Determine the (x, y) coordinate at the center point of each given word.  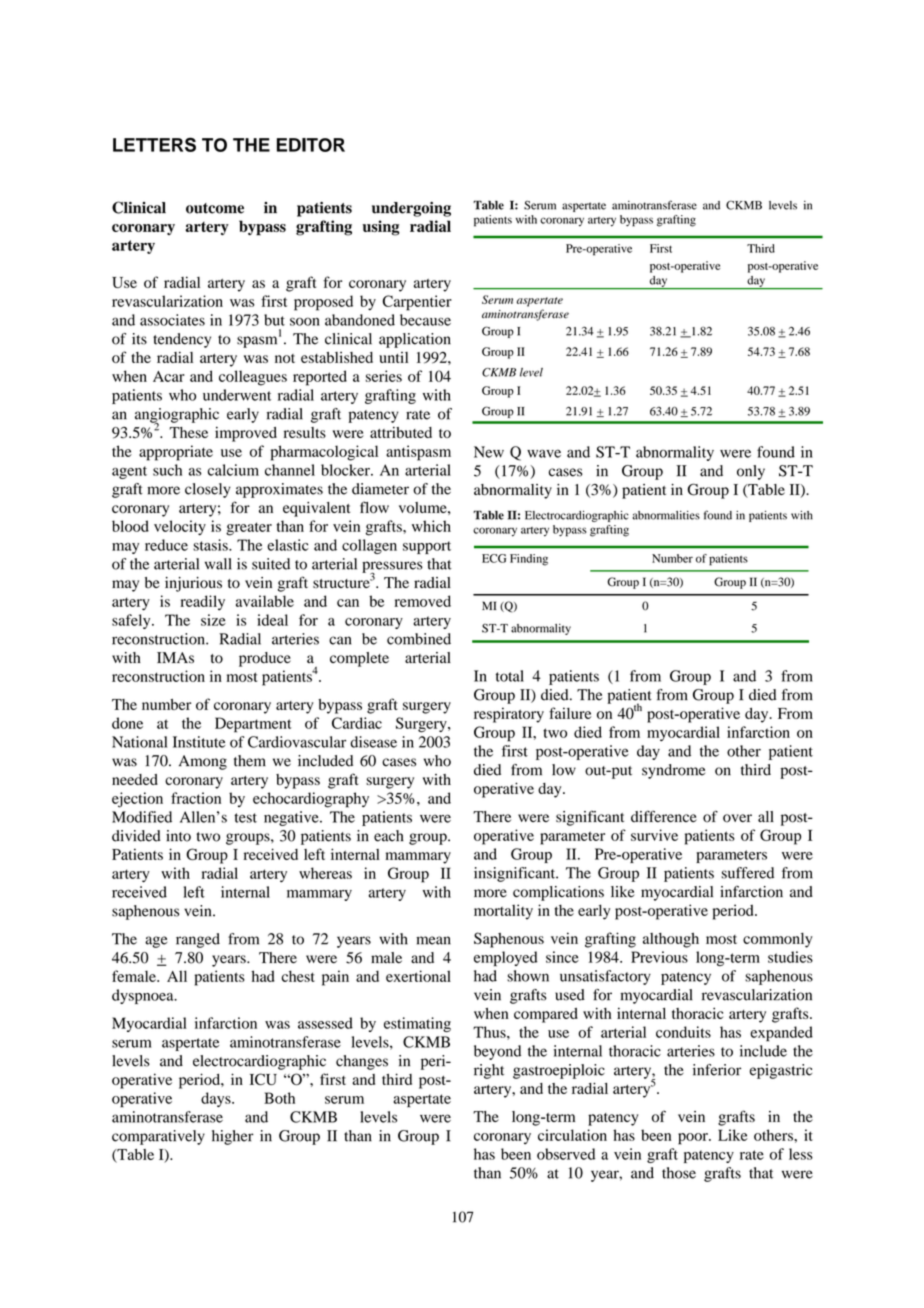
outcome (215, 208)
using (381, 228)
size (213, 620)
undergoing (411, 209)
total (510, 676)
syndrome (673, 771)
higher (233, 1137)
